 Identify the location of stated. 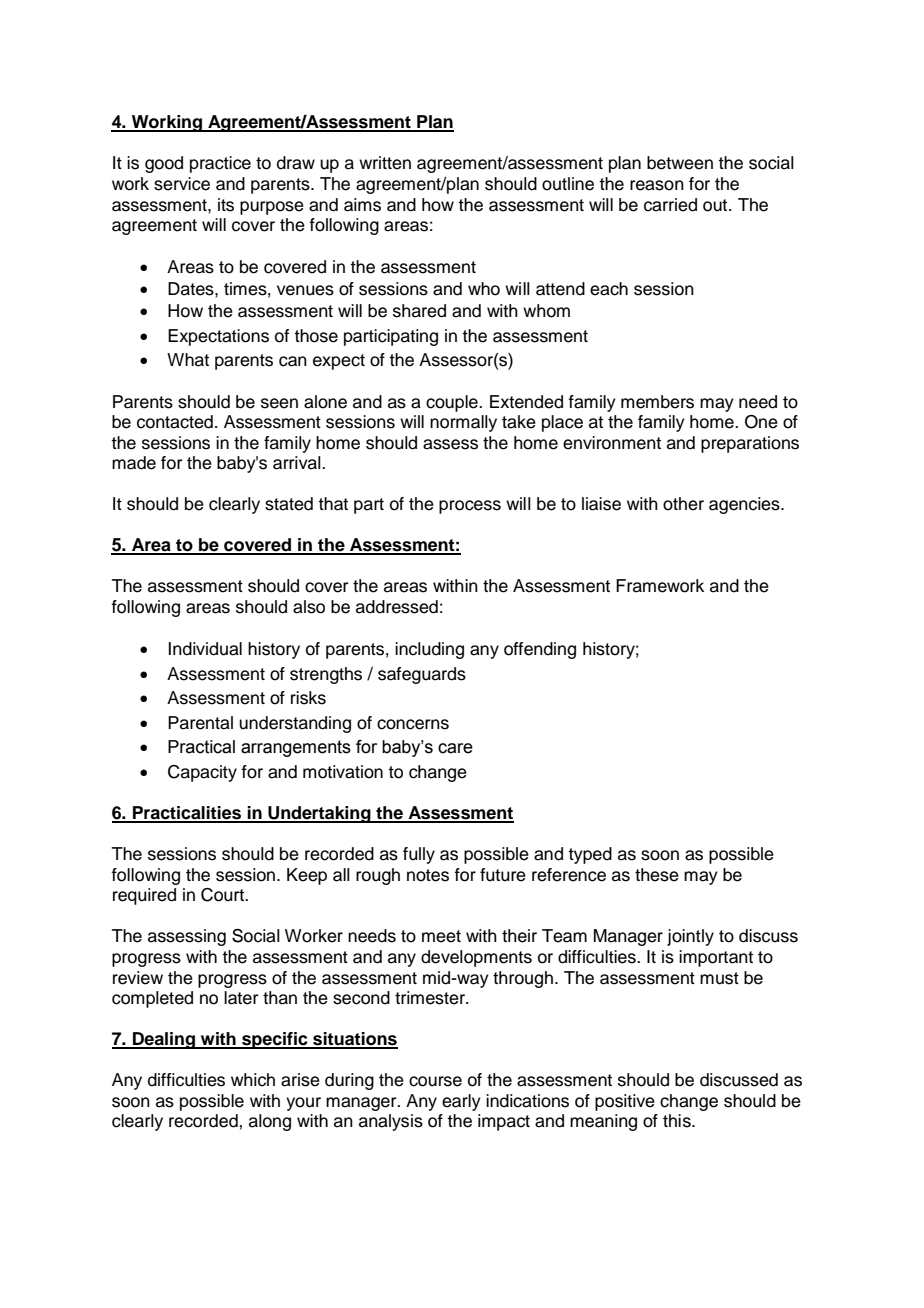
(289, 504).
